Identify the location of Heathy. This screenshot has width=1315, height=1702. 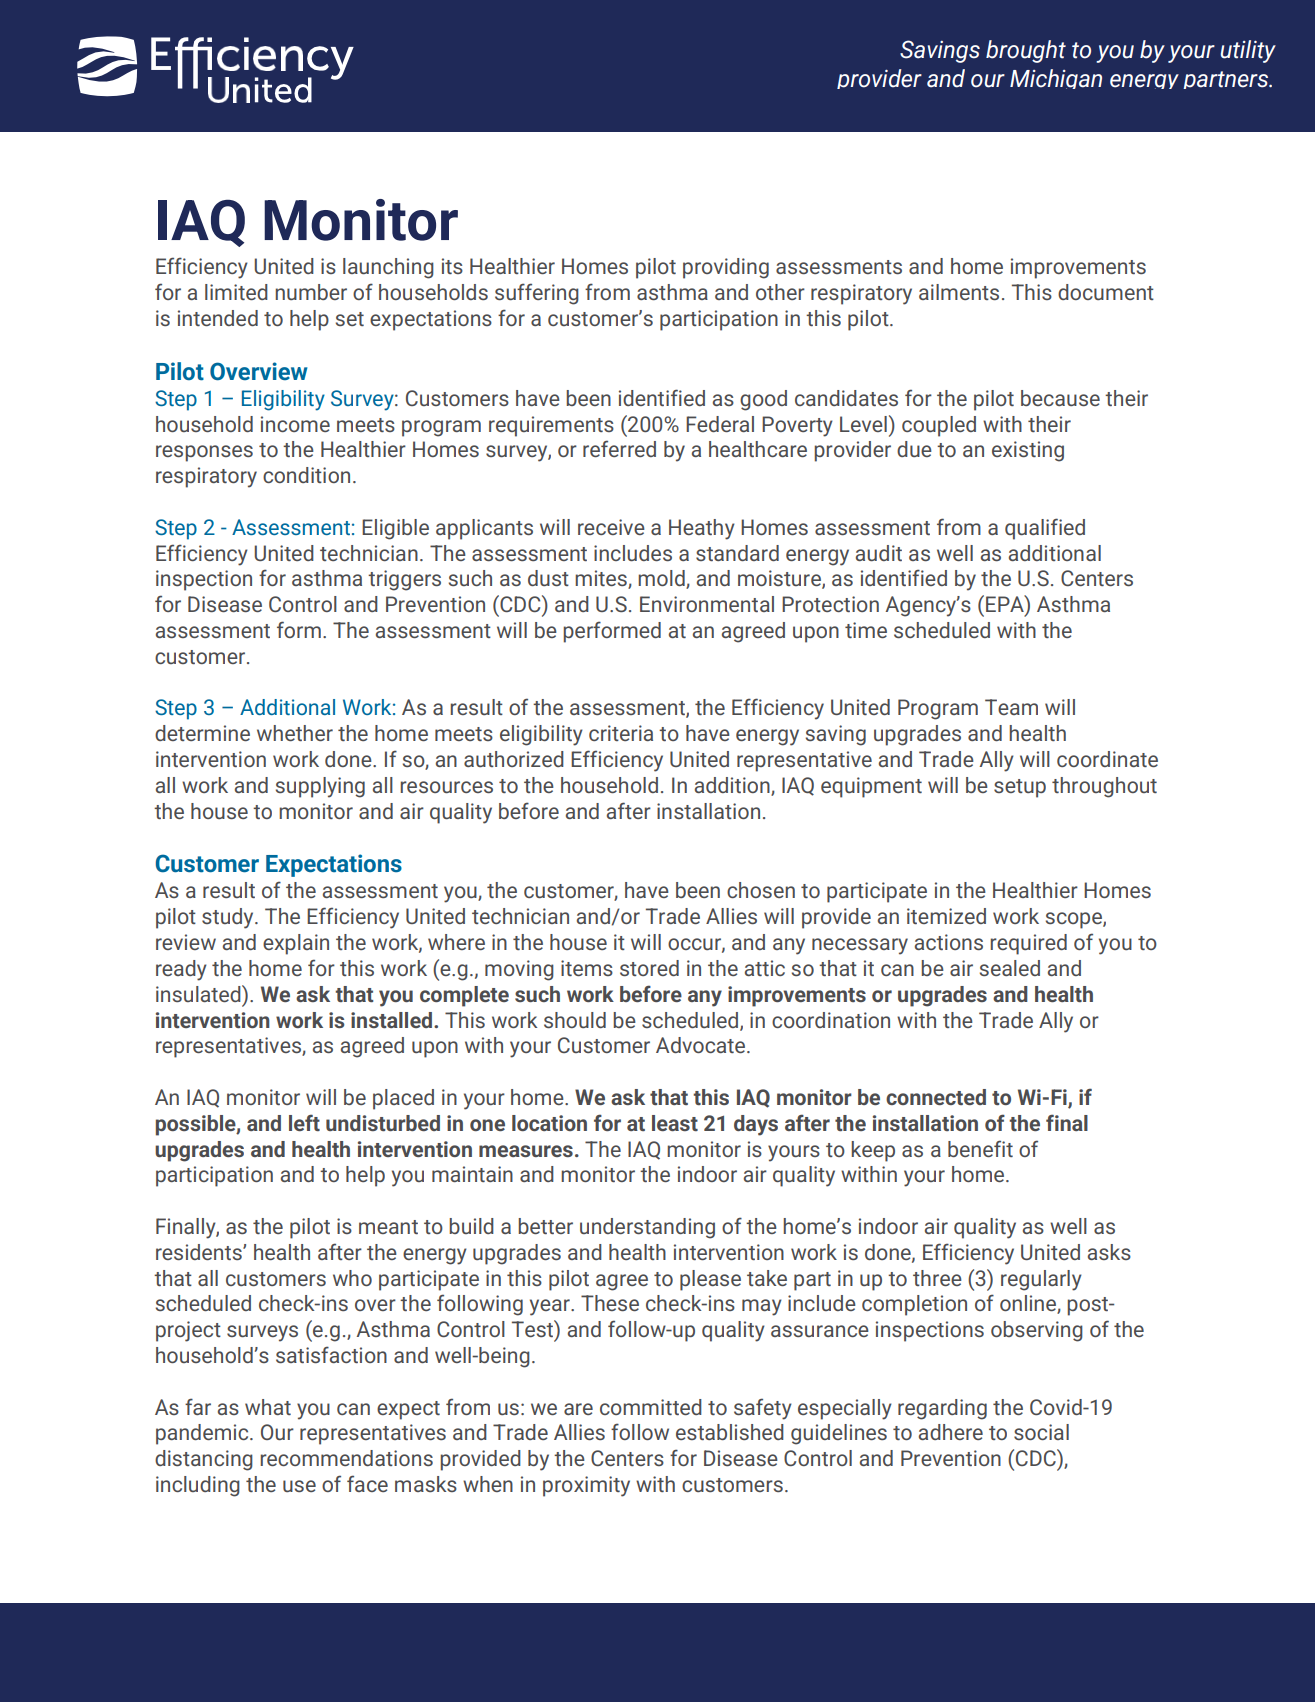
(702, 529).
